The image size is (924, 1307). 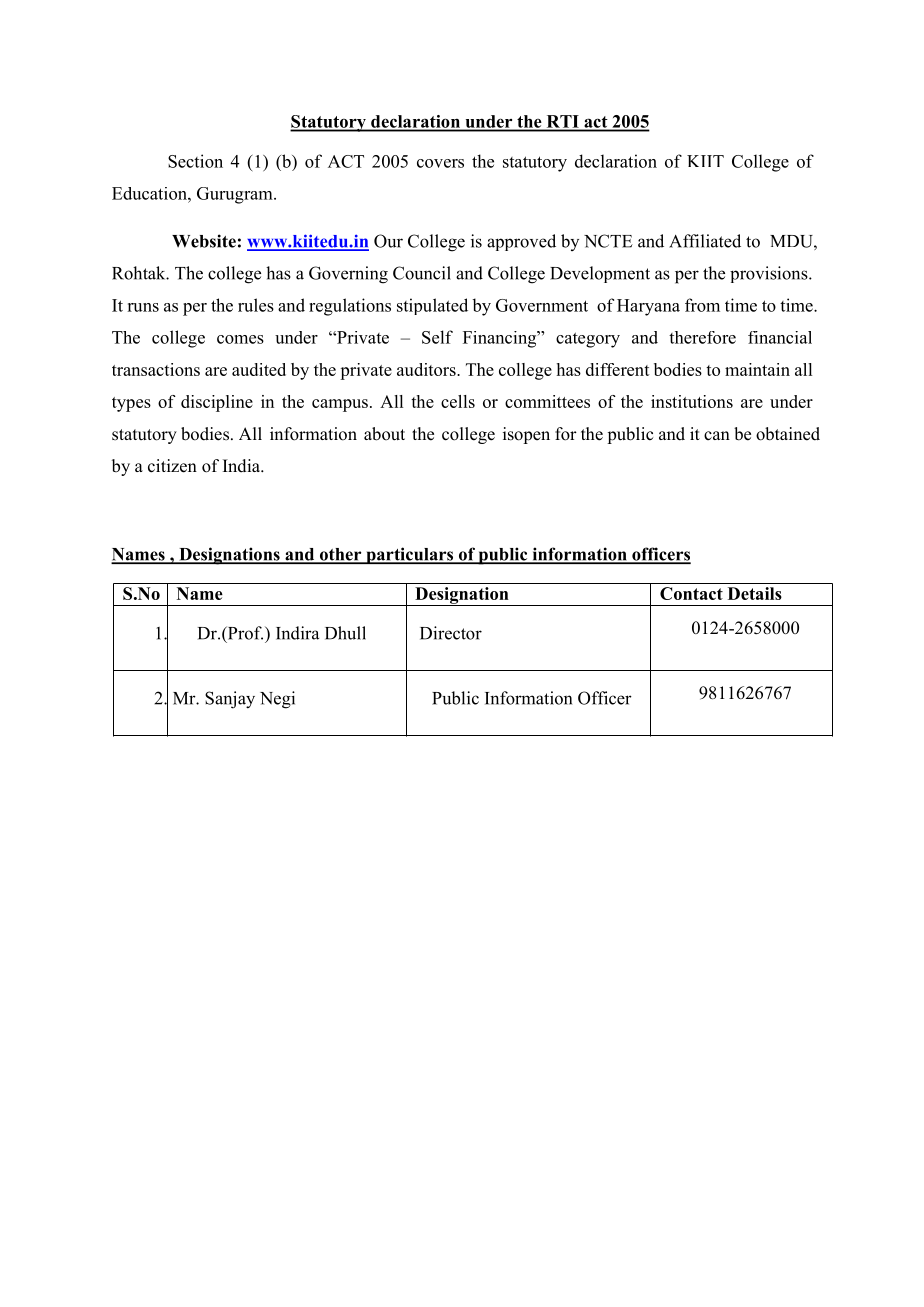 I want to click on cells, so click(x=458, y=401).
